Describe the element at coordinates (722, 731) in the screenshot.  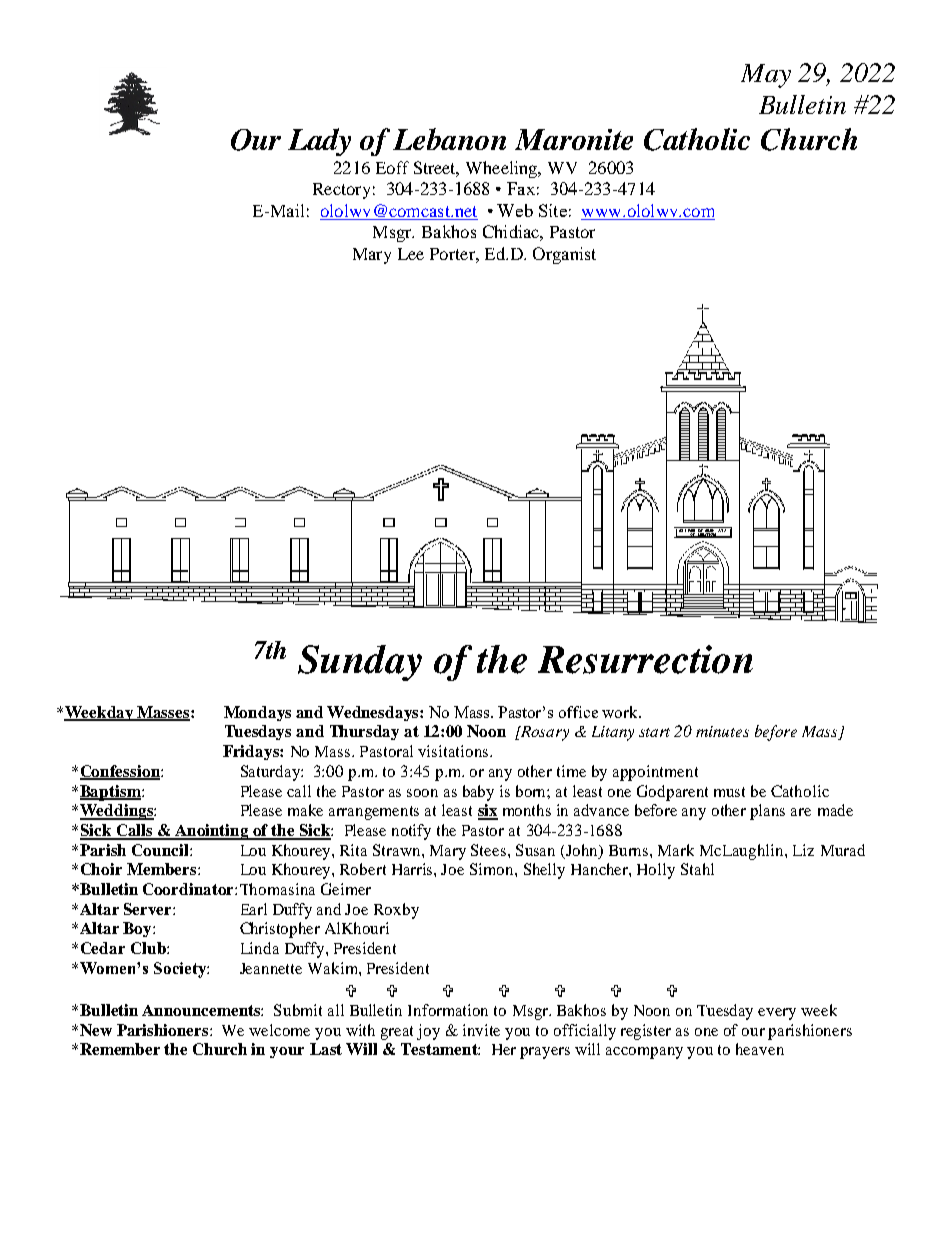
I see `minutes` at that location.
